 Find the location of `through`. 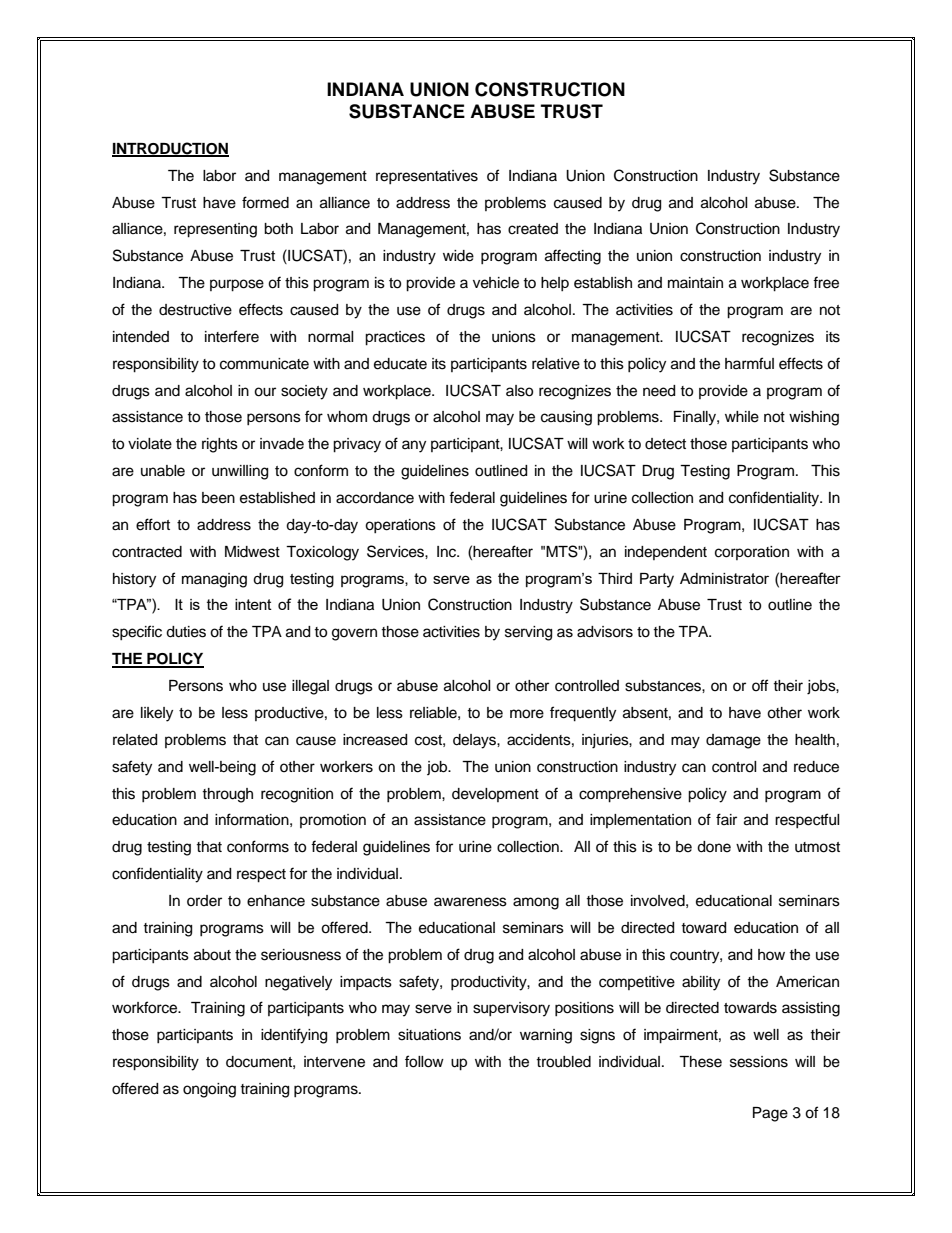

through is located at coordinates (227, 795).
